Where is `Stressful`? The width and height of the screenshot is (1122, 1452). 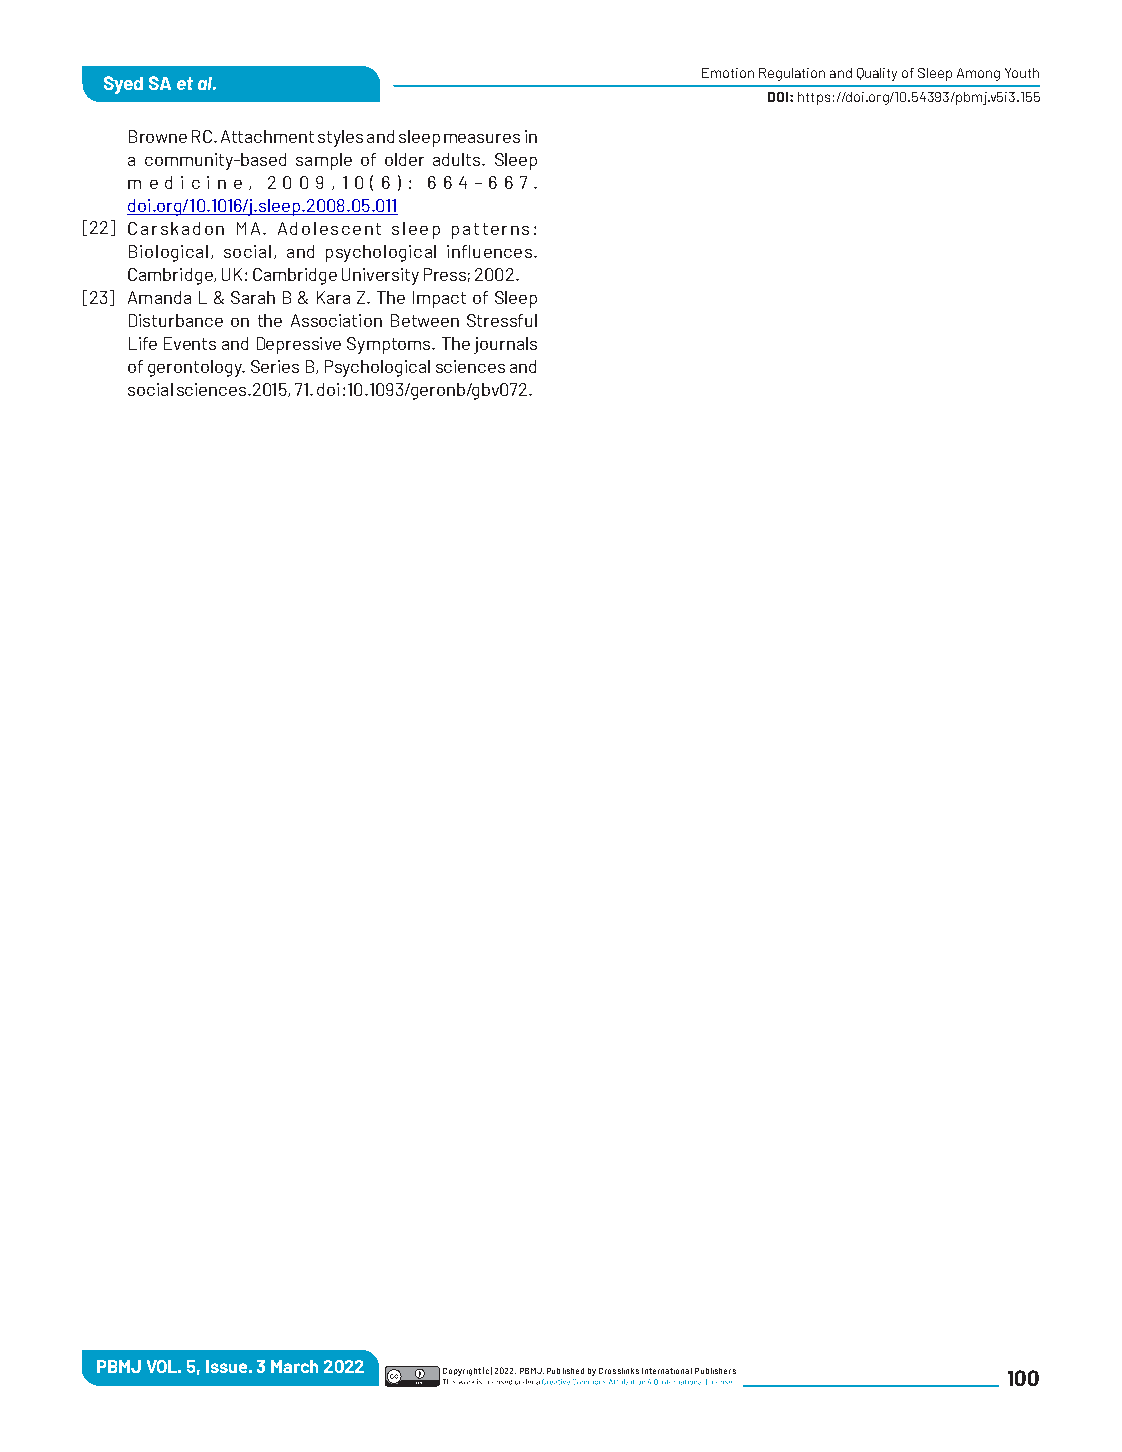 Stressful is located at coordinates (502, 320).
